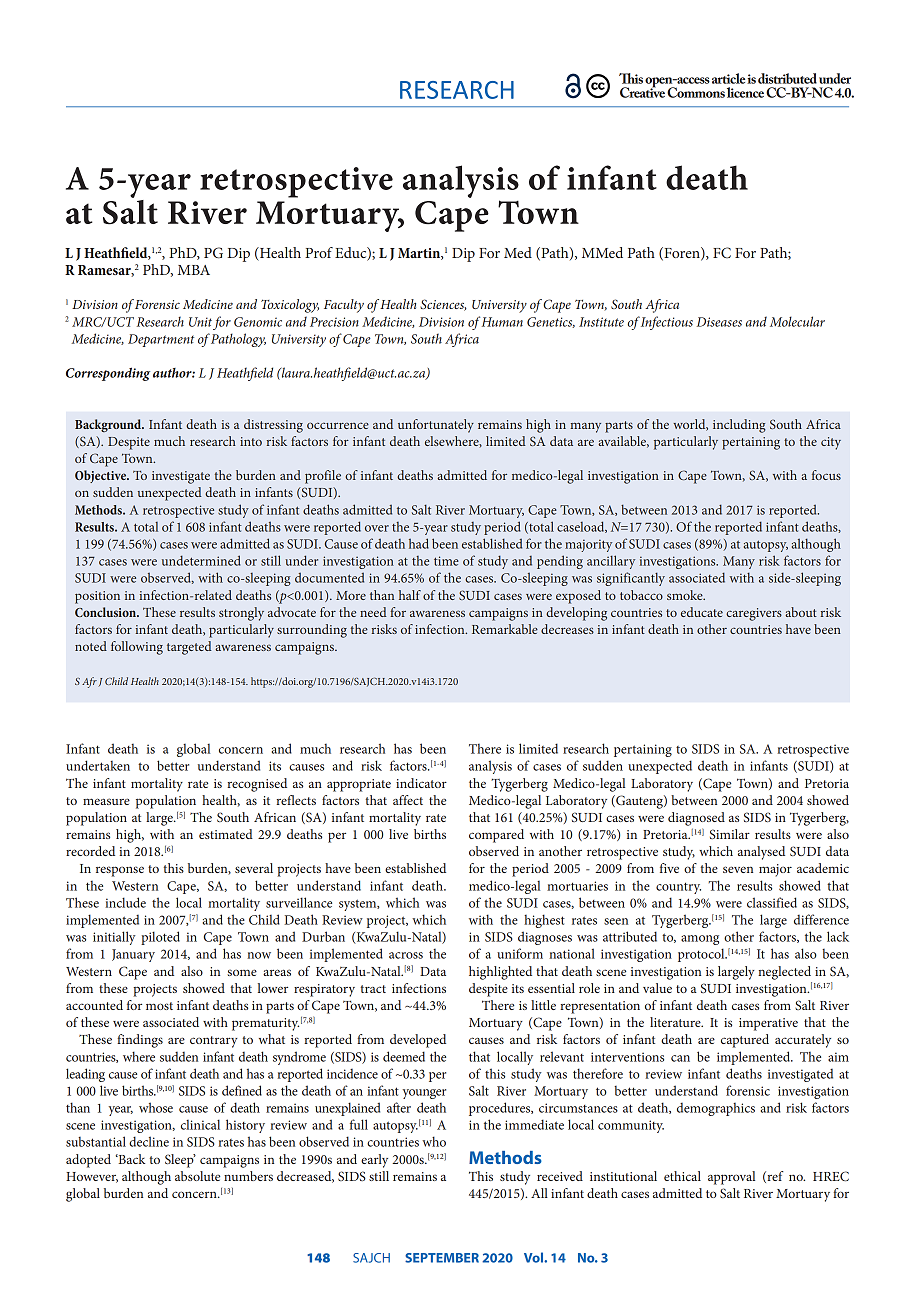 Image resolution: width=924 pixels, height=1308 pixels. Describe the element at coordinates (197, 1176) in the screenshot. I see `absolute` at that location.
